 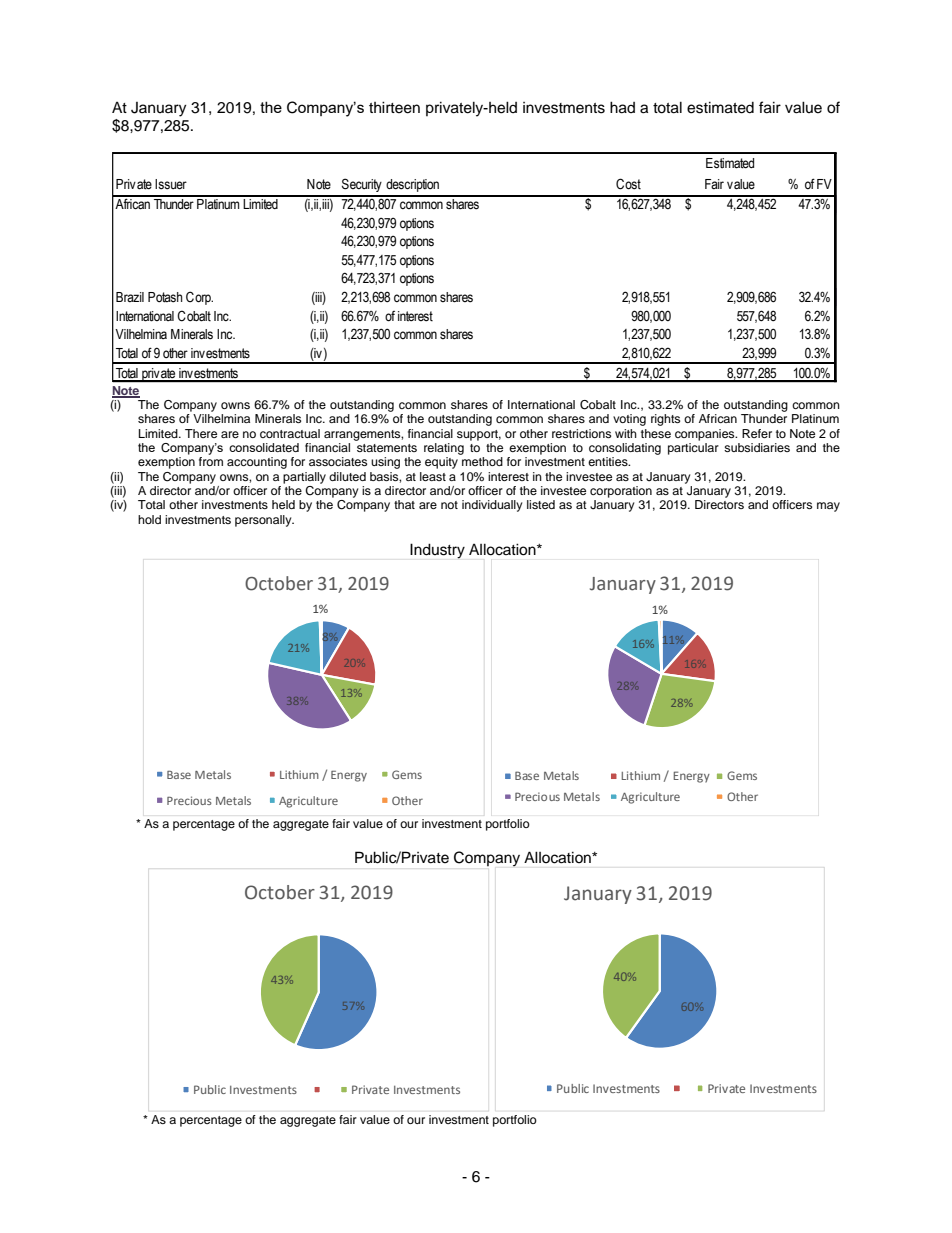 I want to click on personally, so click(x=264, y=521).
